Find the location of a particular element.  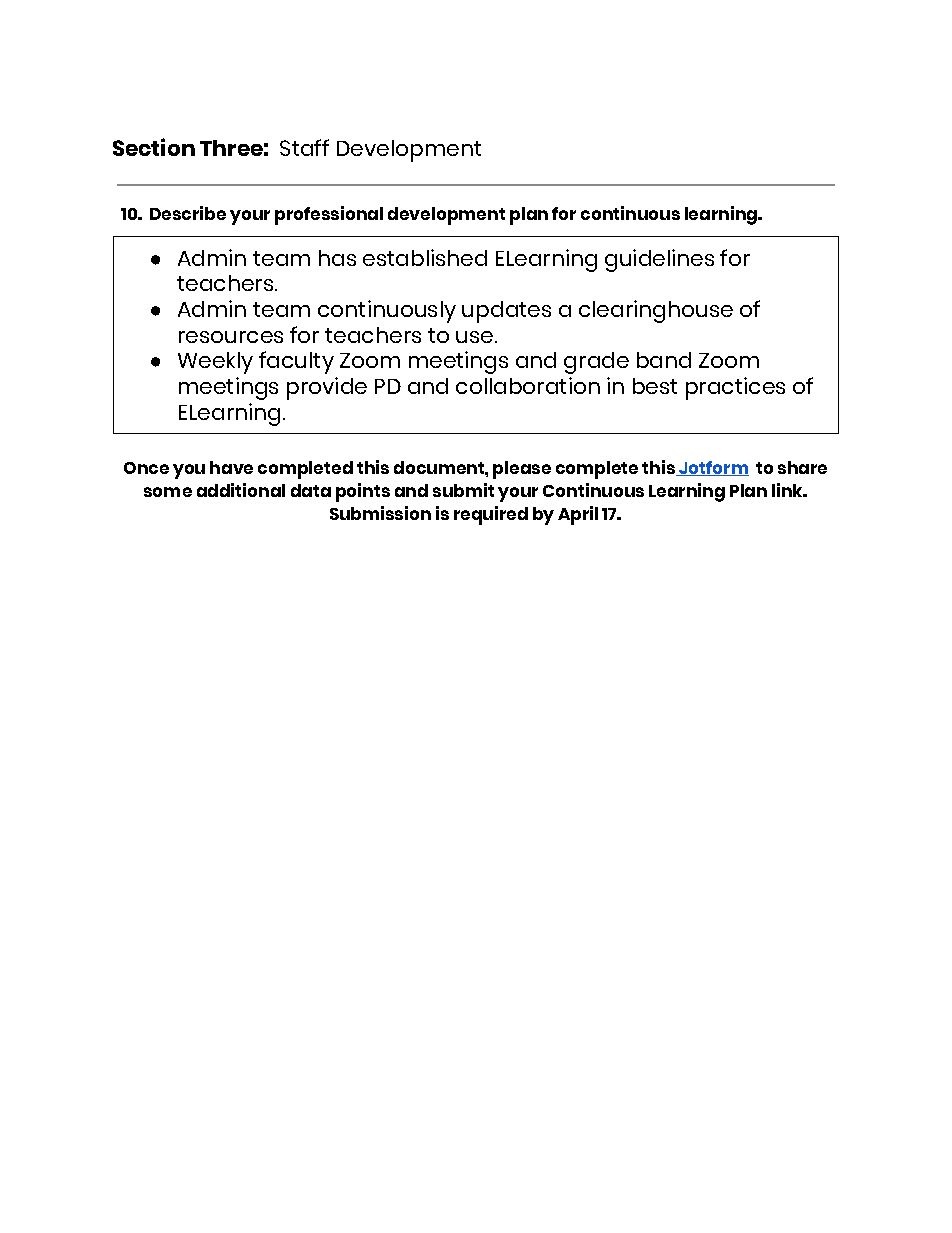

additional is located at coordinates (241, 490).
